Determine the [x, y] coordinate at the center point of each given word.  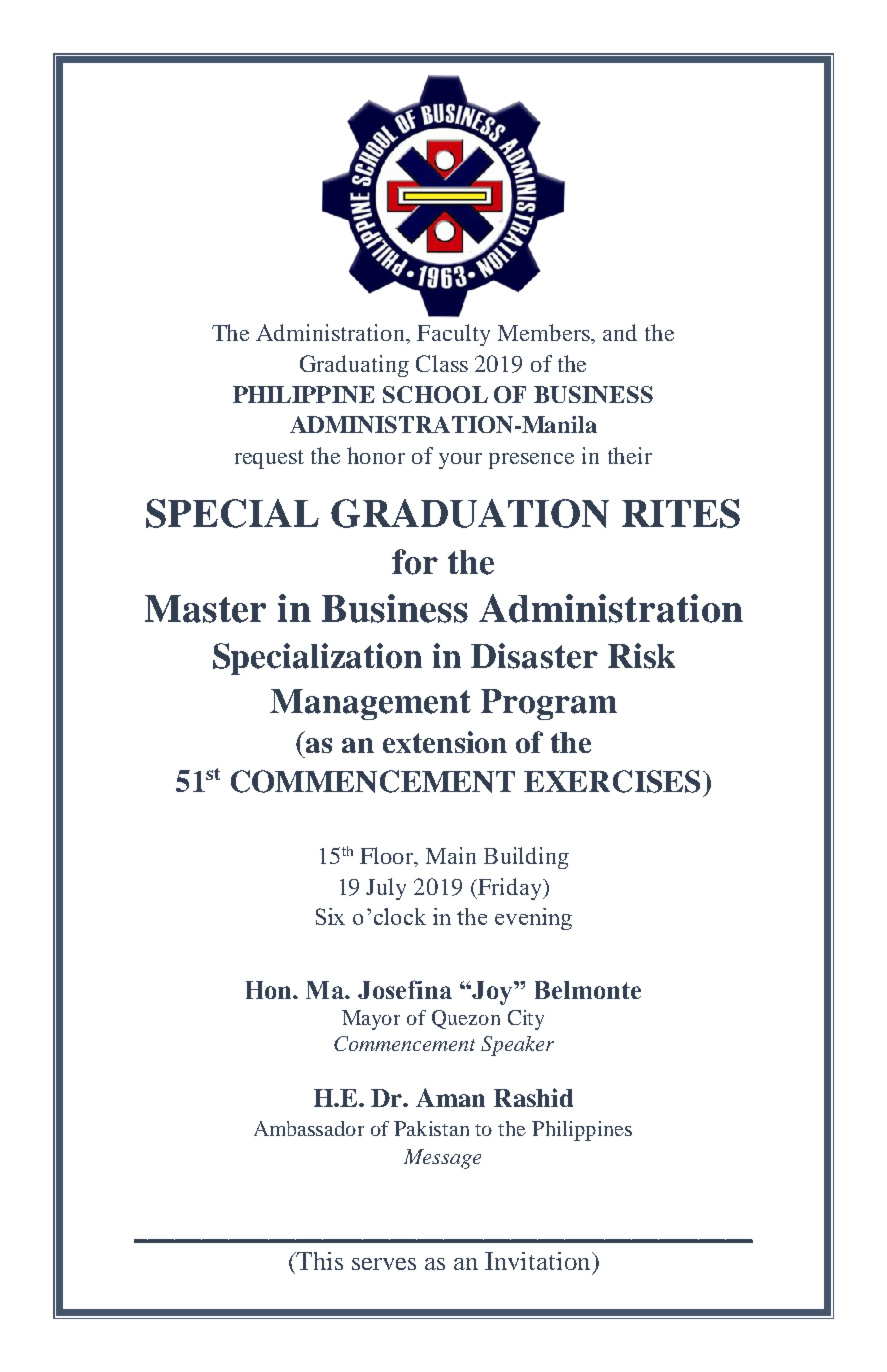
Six [330, 916]
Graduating [354, 366]
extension [445, 742]
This [319, 1261]
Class [442, 363]
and [620, 332]
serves [384, 1264]
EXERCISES [612, 781]
